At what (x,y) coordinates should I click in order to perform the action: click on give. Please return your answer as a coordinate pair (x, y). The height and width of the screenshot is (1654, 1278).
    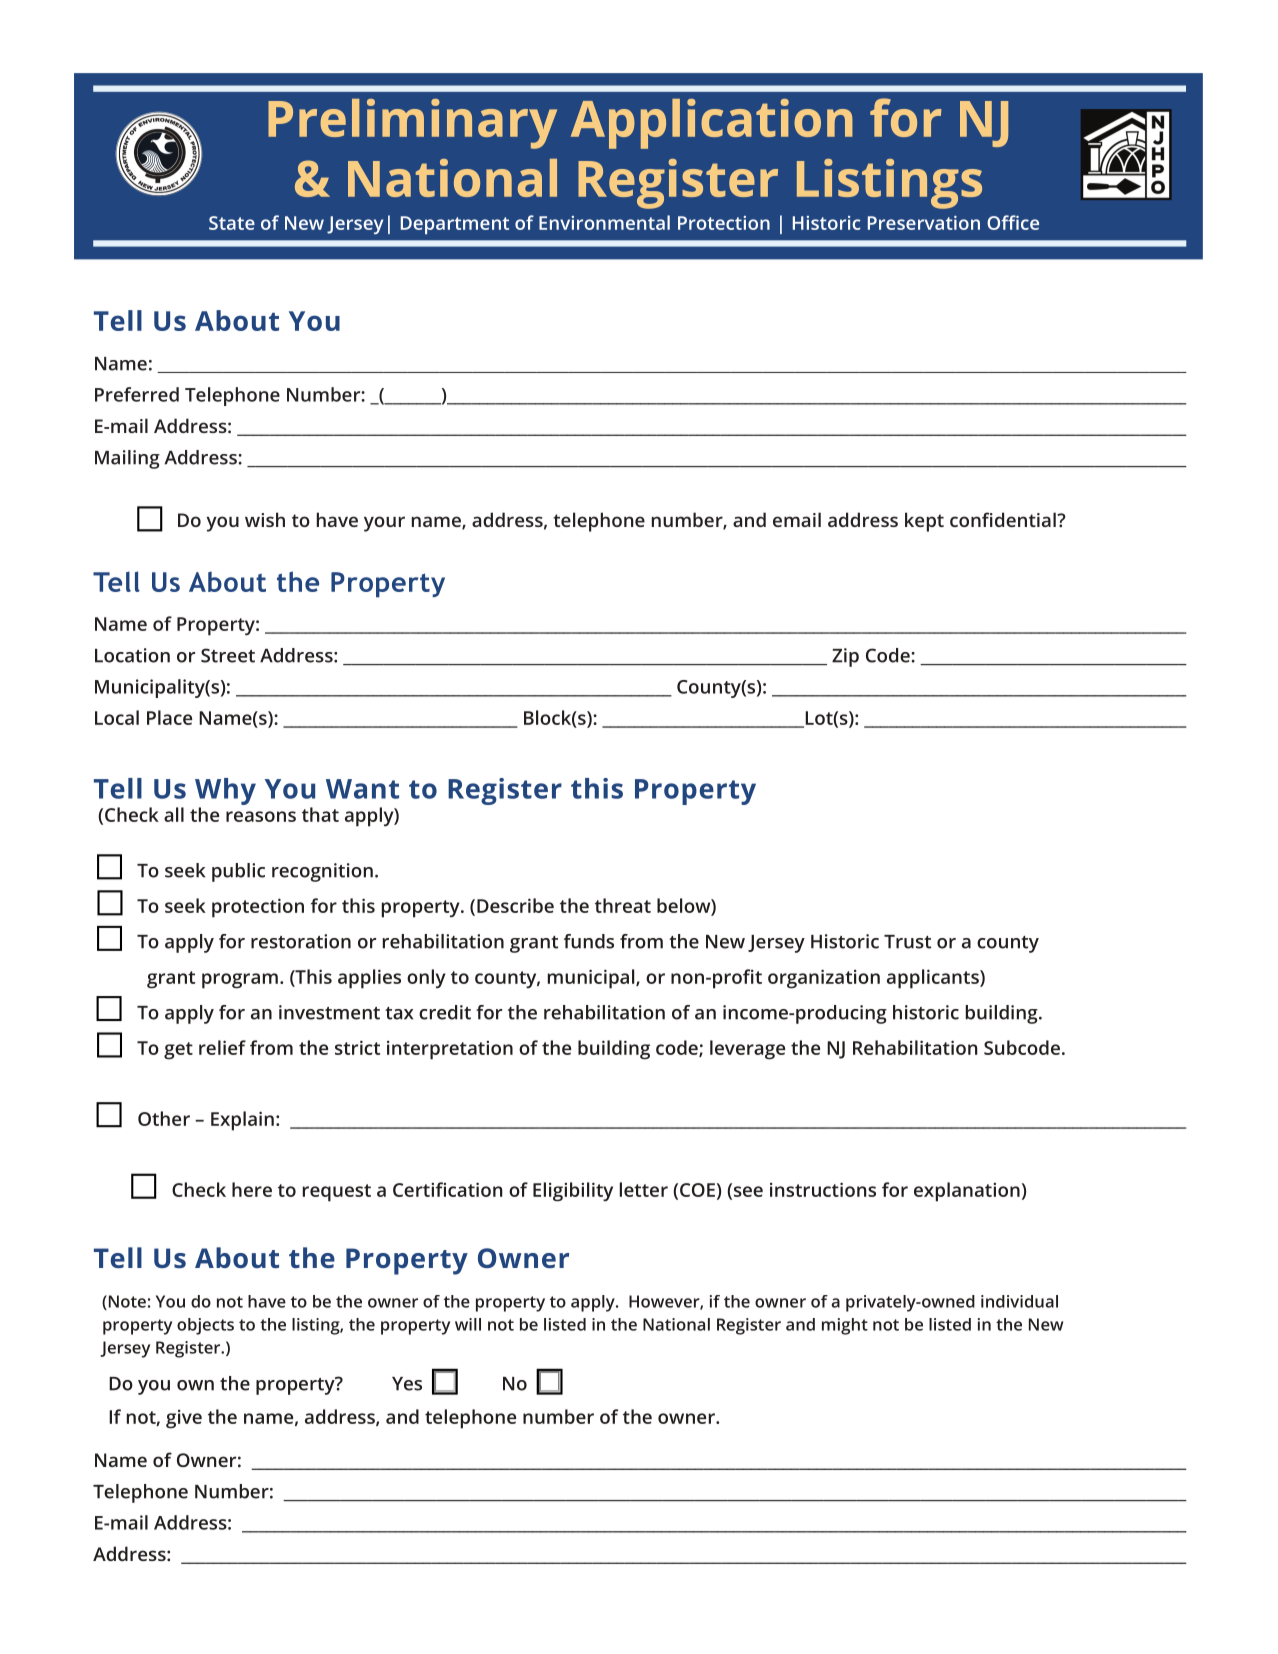
    Looking at the image, I should click on (184, 1419).
